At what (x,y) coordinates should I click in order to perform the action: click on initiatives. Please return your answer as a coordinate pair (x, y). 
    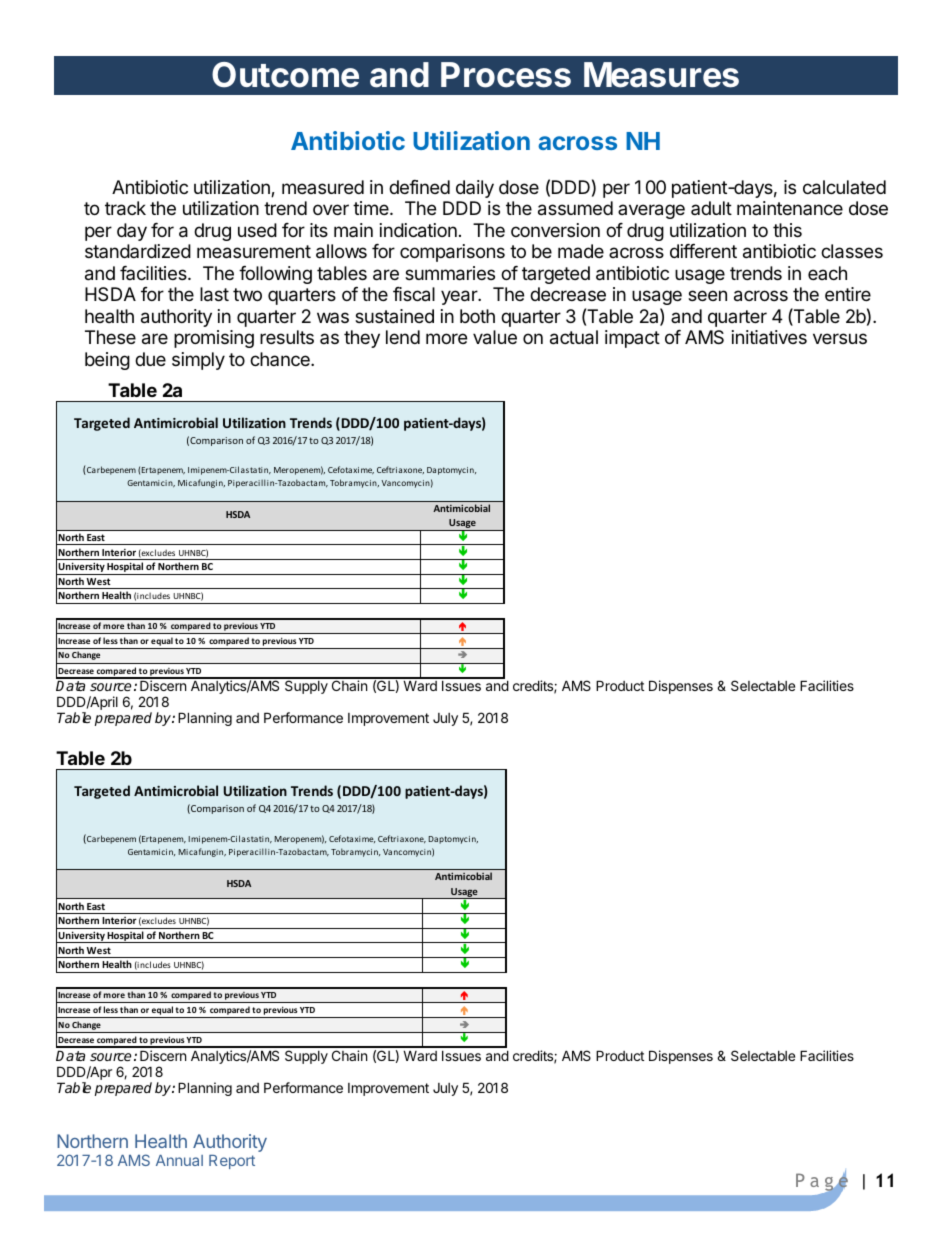
    Looking at the image, I should click on (769, 337).
